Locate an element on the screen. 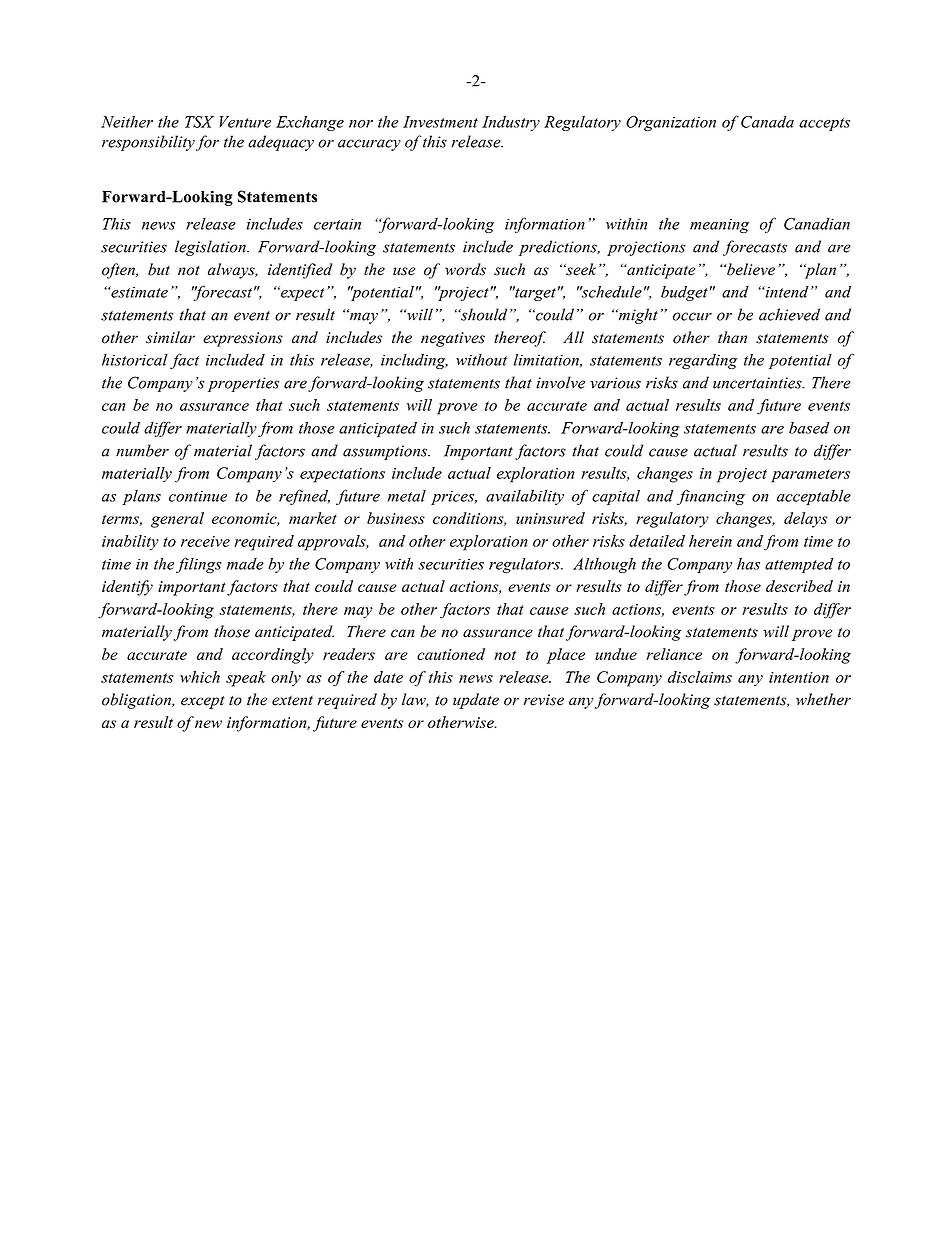 This screenshot has width=952, height=1233. Canada is located at coordinates (767, 122).
